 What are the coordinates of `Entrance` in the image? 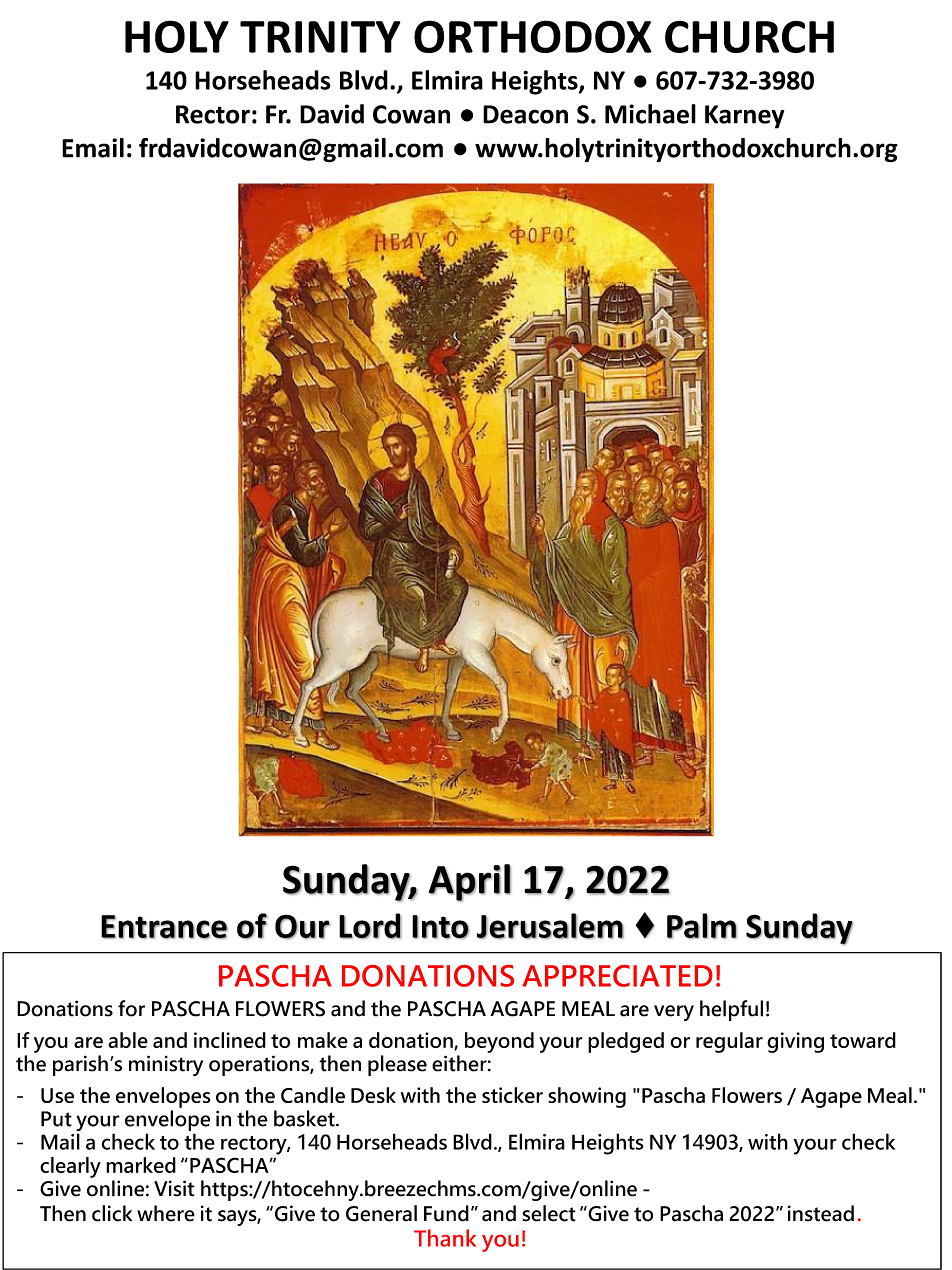 It's located at (164, 927).
